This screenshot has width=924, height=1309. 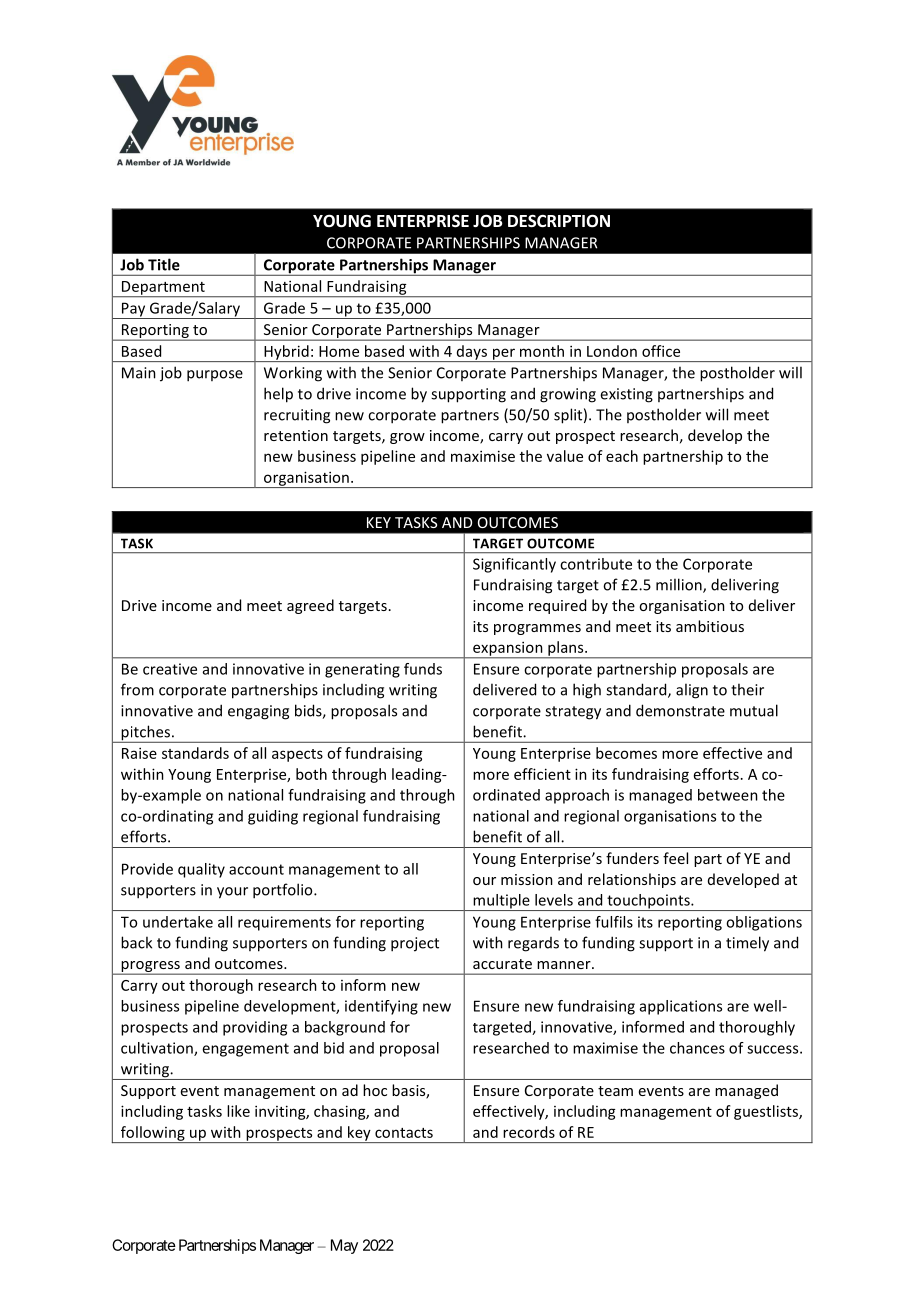 I want to click on Significantly, so click(x=514, y=565).
